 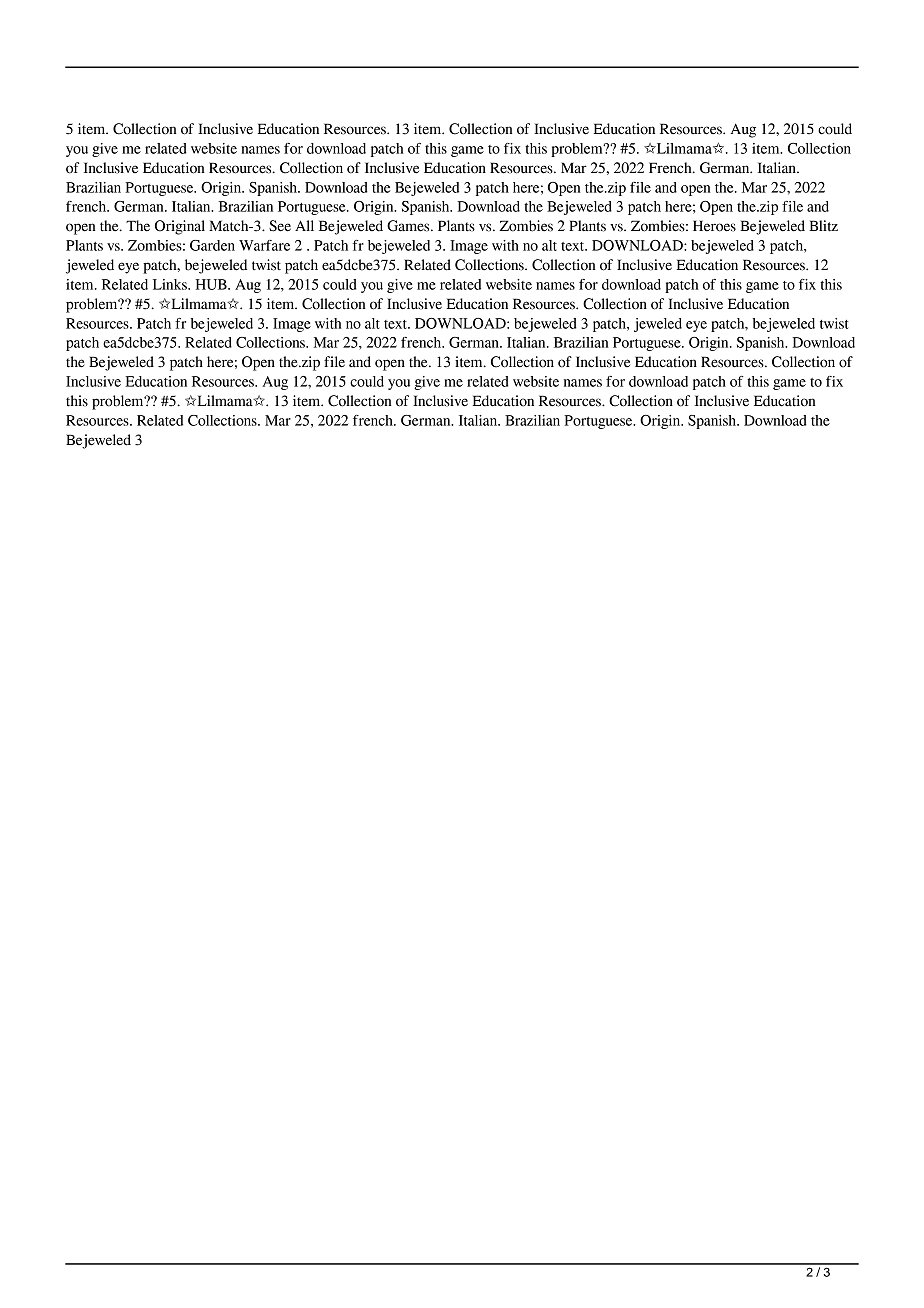 What do you see at coordinates (714, 226) in the screenshot?
I see `Heroes` at bounding box center [714, 226].
